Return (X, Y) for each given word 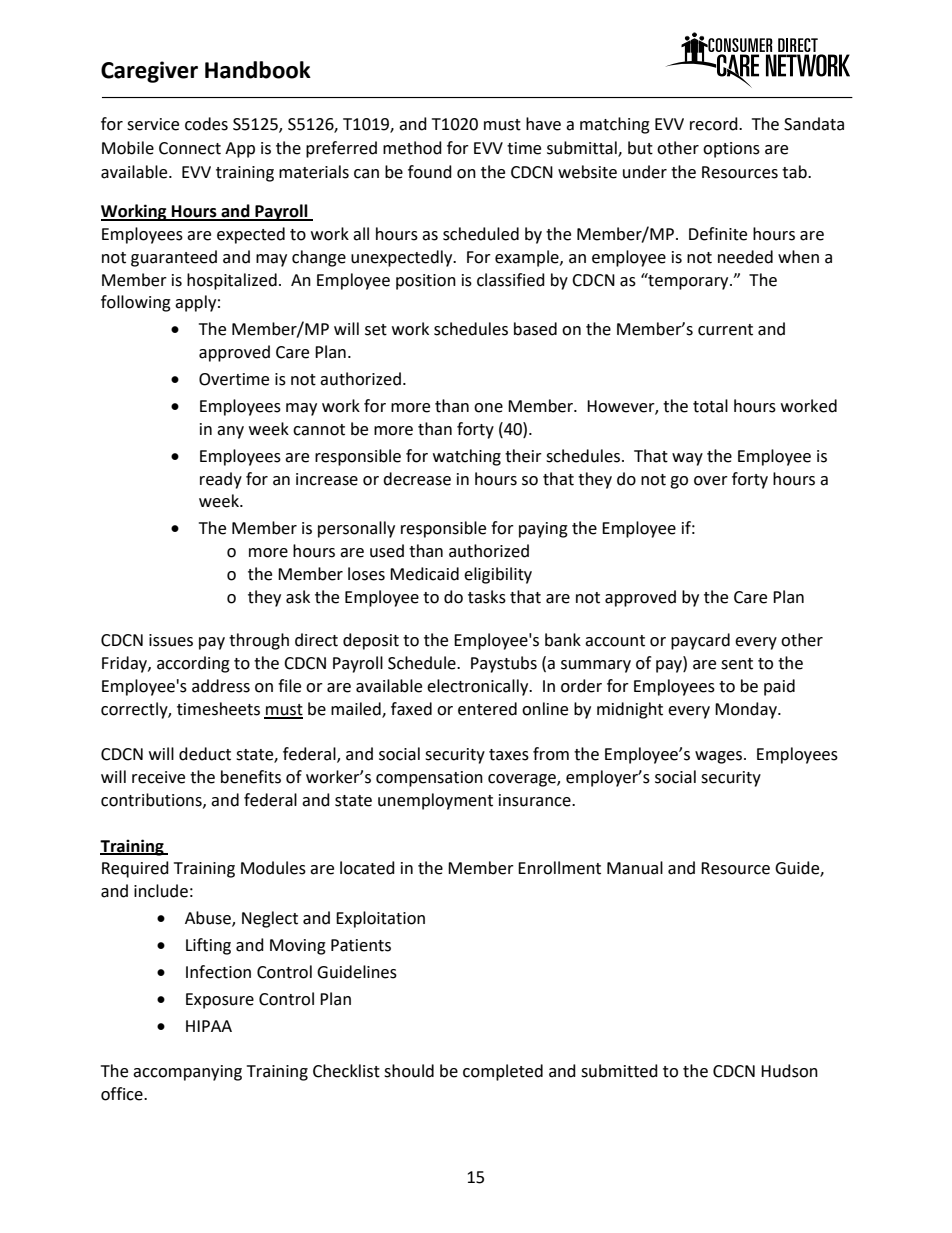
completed (503, 1072)
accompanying (187, 1073)
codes (206, 124)
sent (737, 664)
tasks (487, 597)
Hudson (789, 1071)
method (412, 148)
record (715, 124)
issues (171, 640)
